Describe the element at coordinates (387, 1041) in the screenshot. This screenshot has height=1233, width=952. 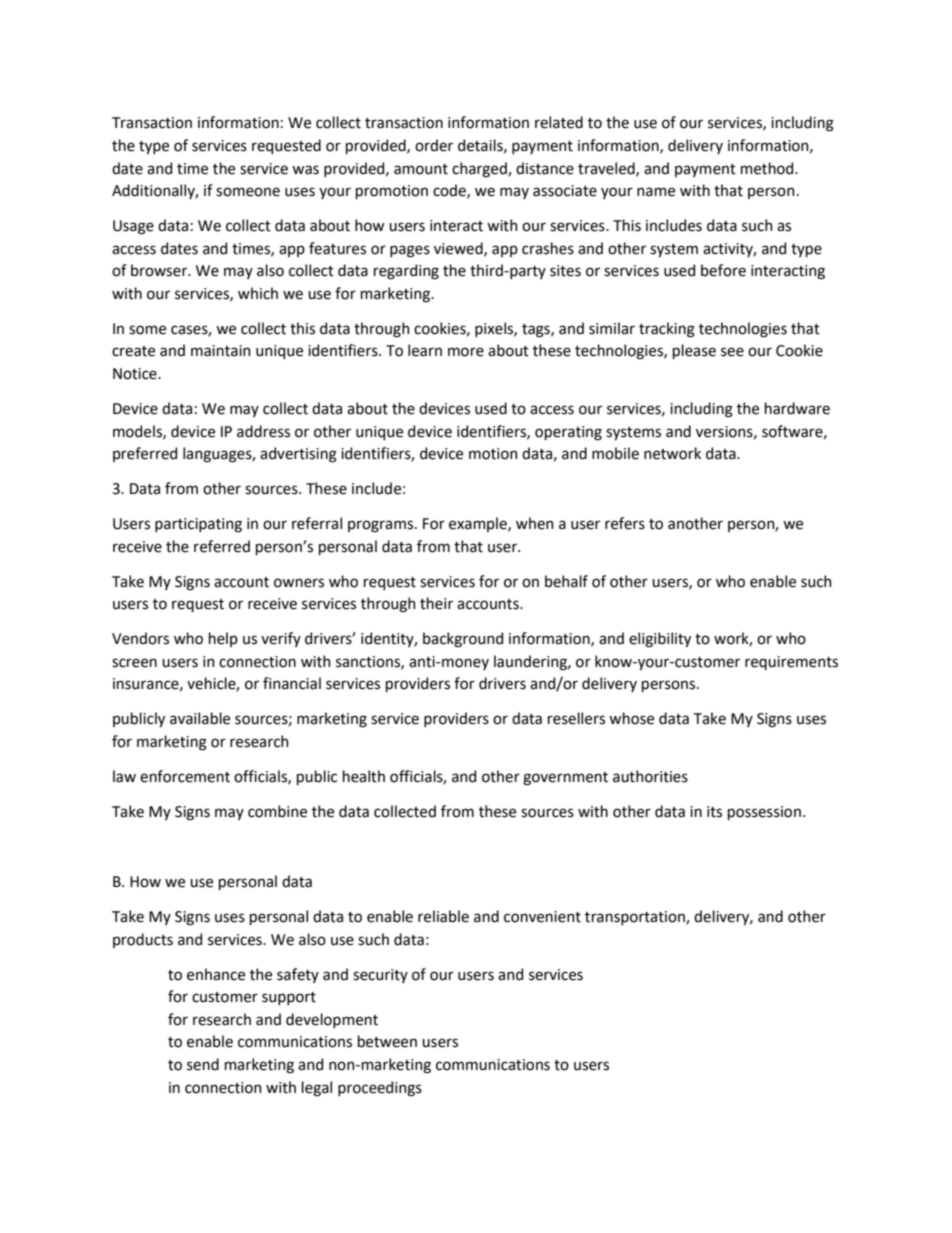
I see `between` at that location.
